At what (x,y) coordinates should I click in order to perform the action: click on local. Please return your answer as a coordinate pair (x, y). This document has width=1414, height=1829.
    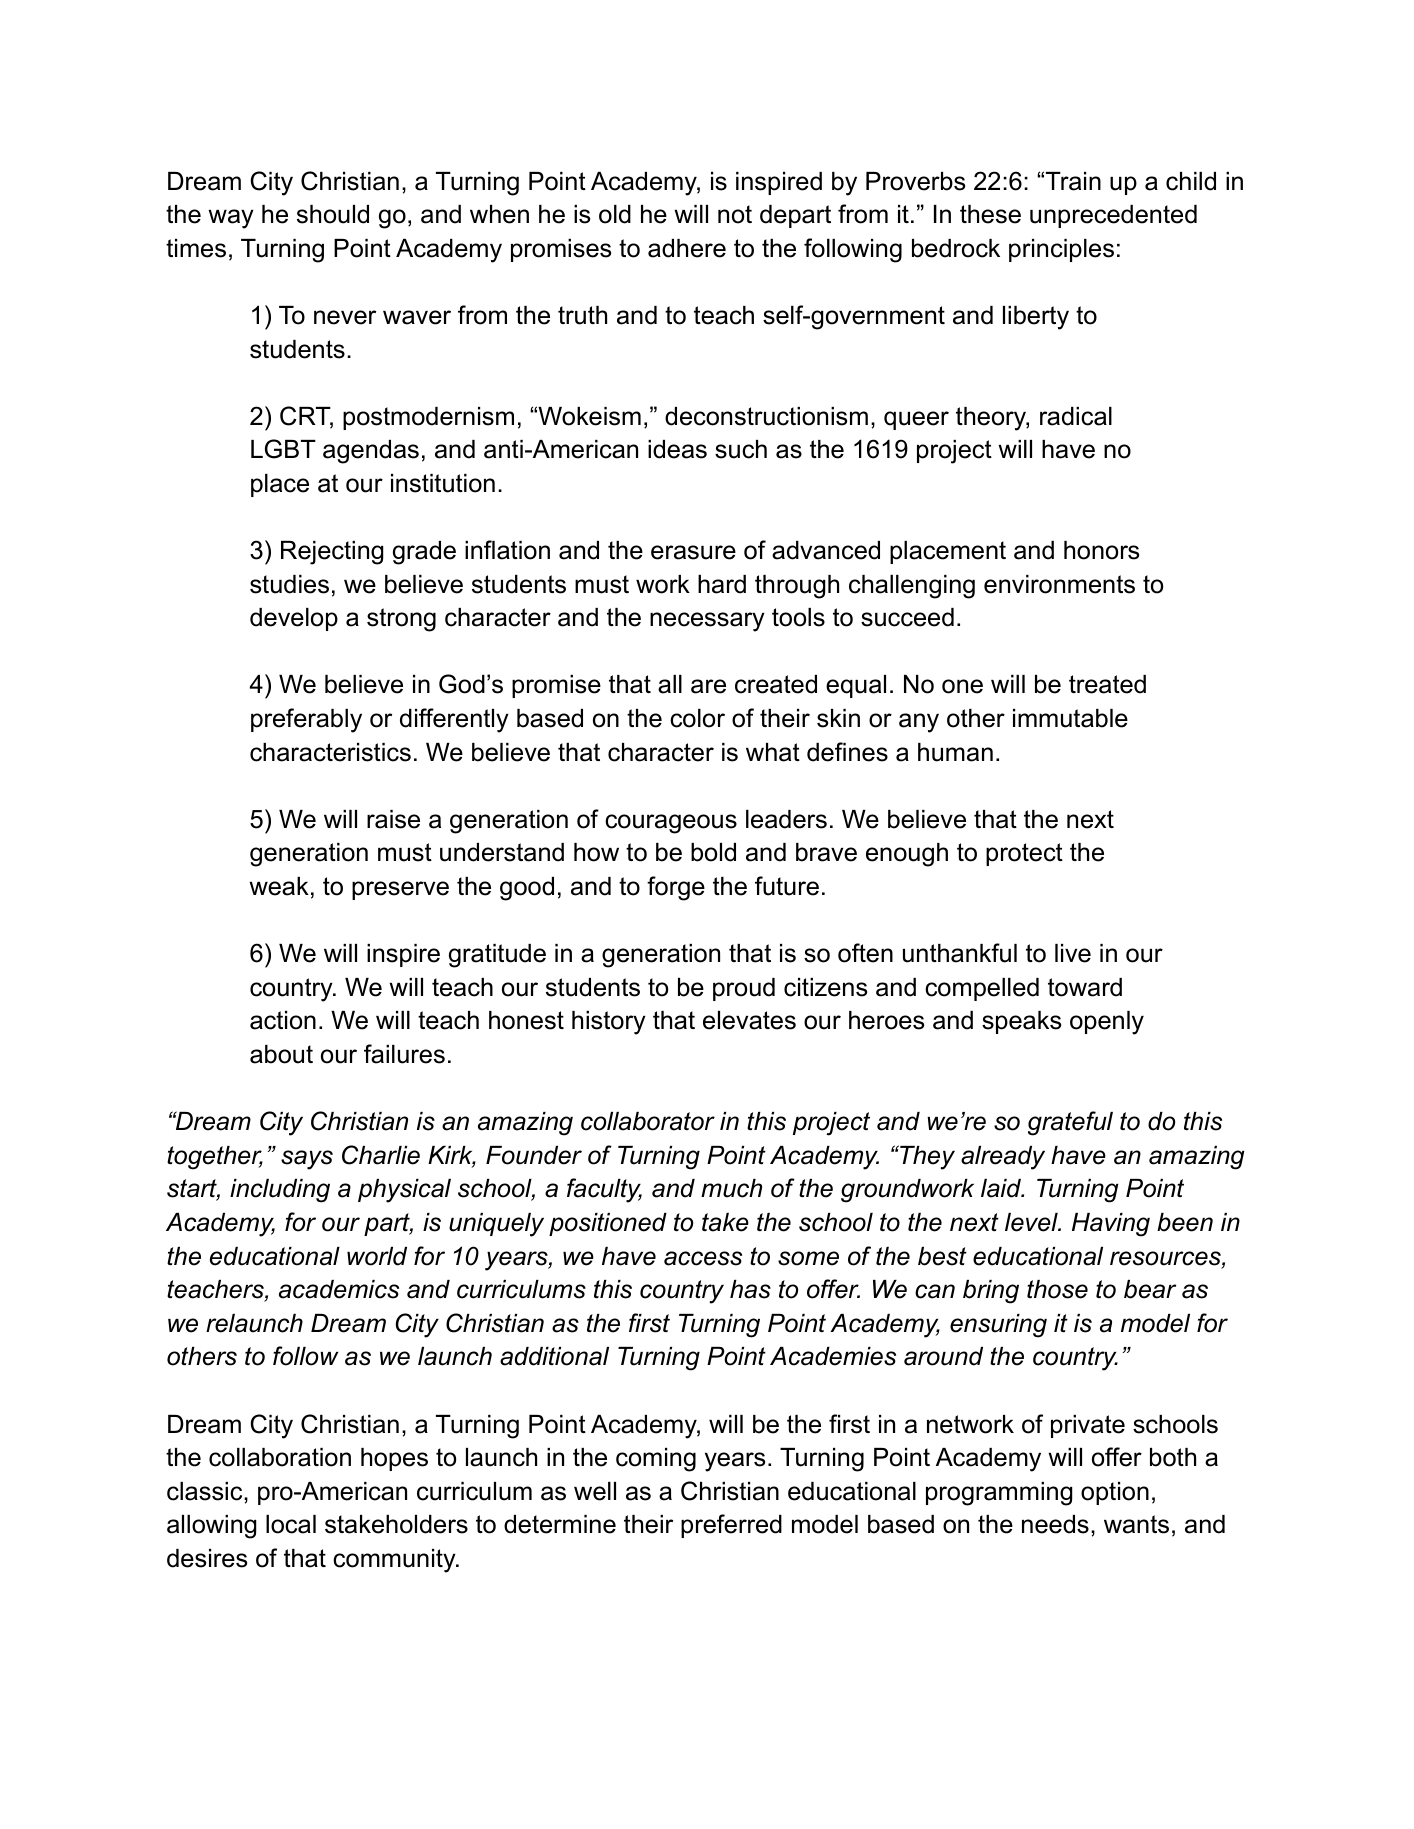
    Looking at the image, I should click on (291, 1524).
